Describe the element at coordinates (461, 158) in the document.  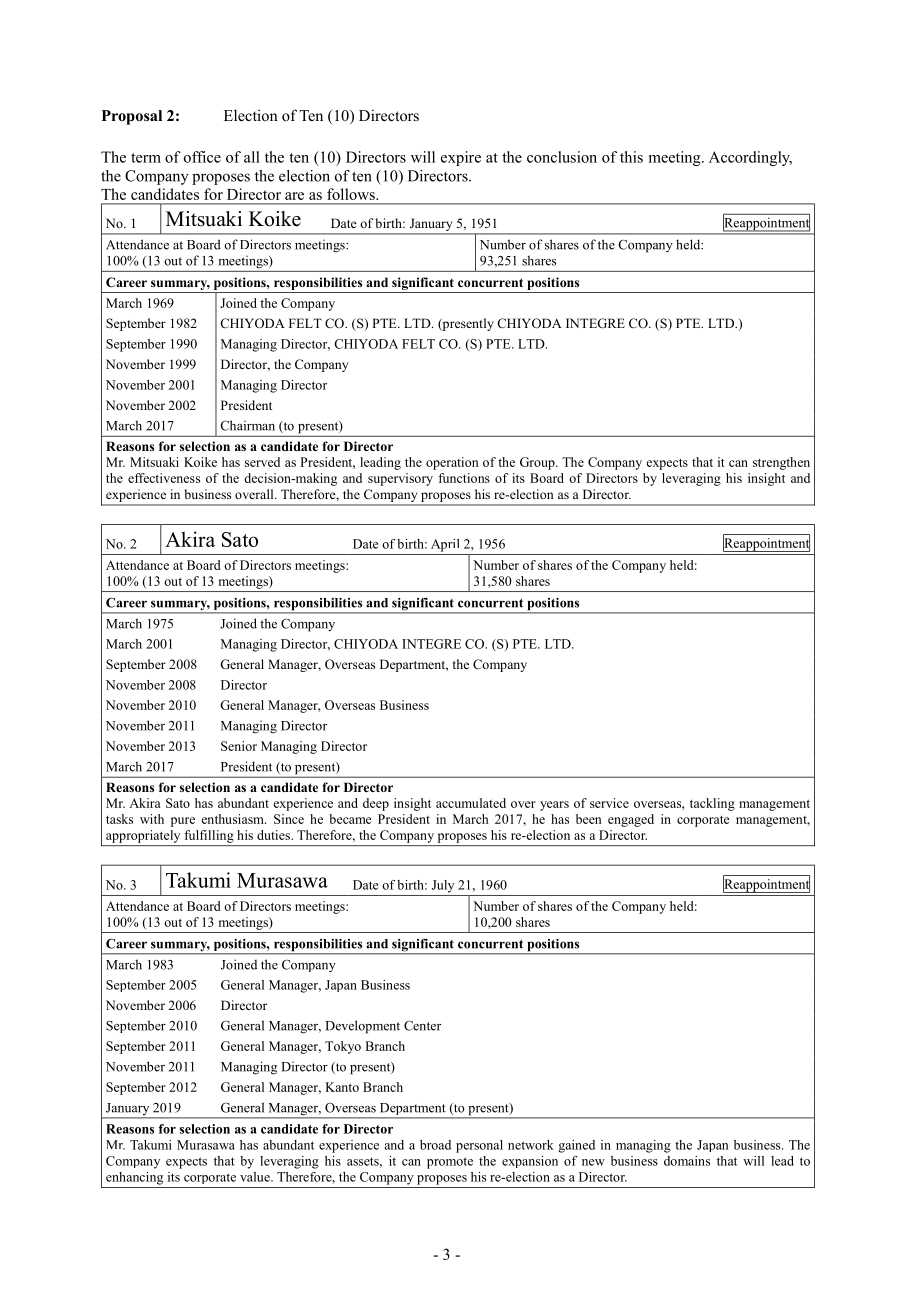
I see `expire` at that location.
